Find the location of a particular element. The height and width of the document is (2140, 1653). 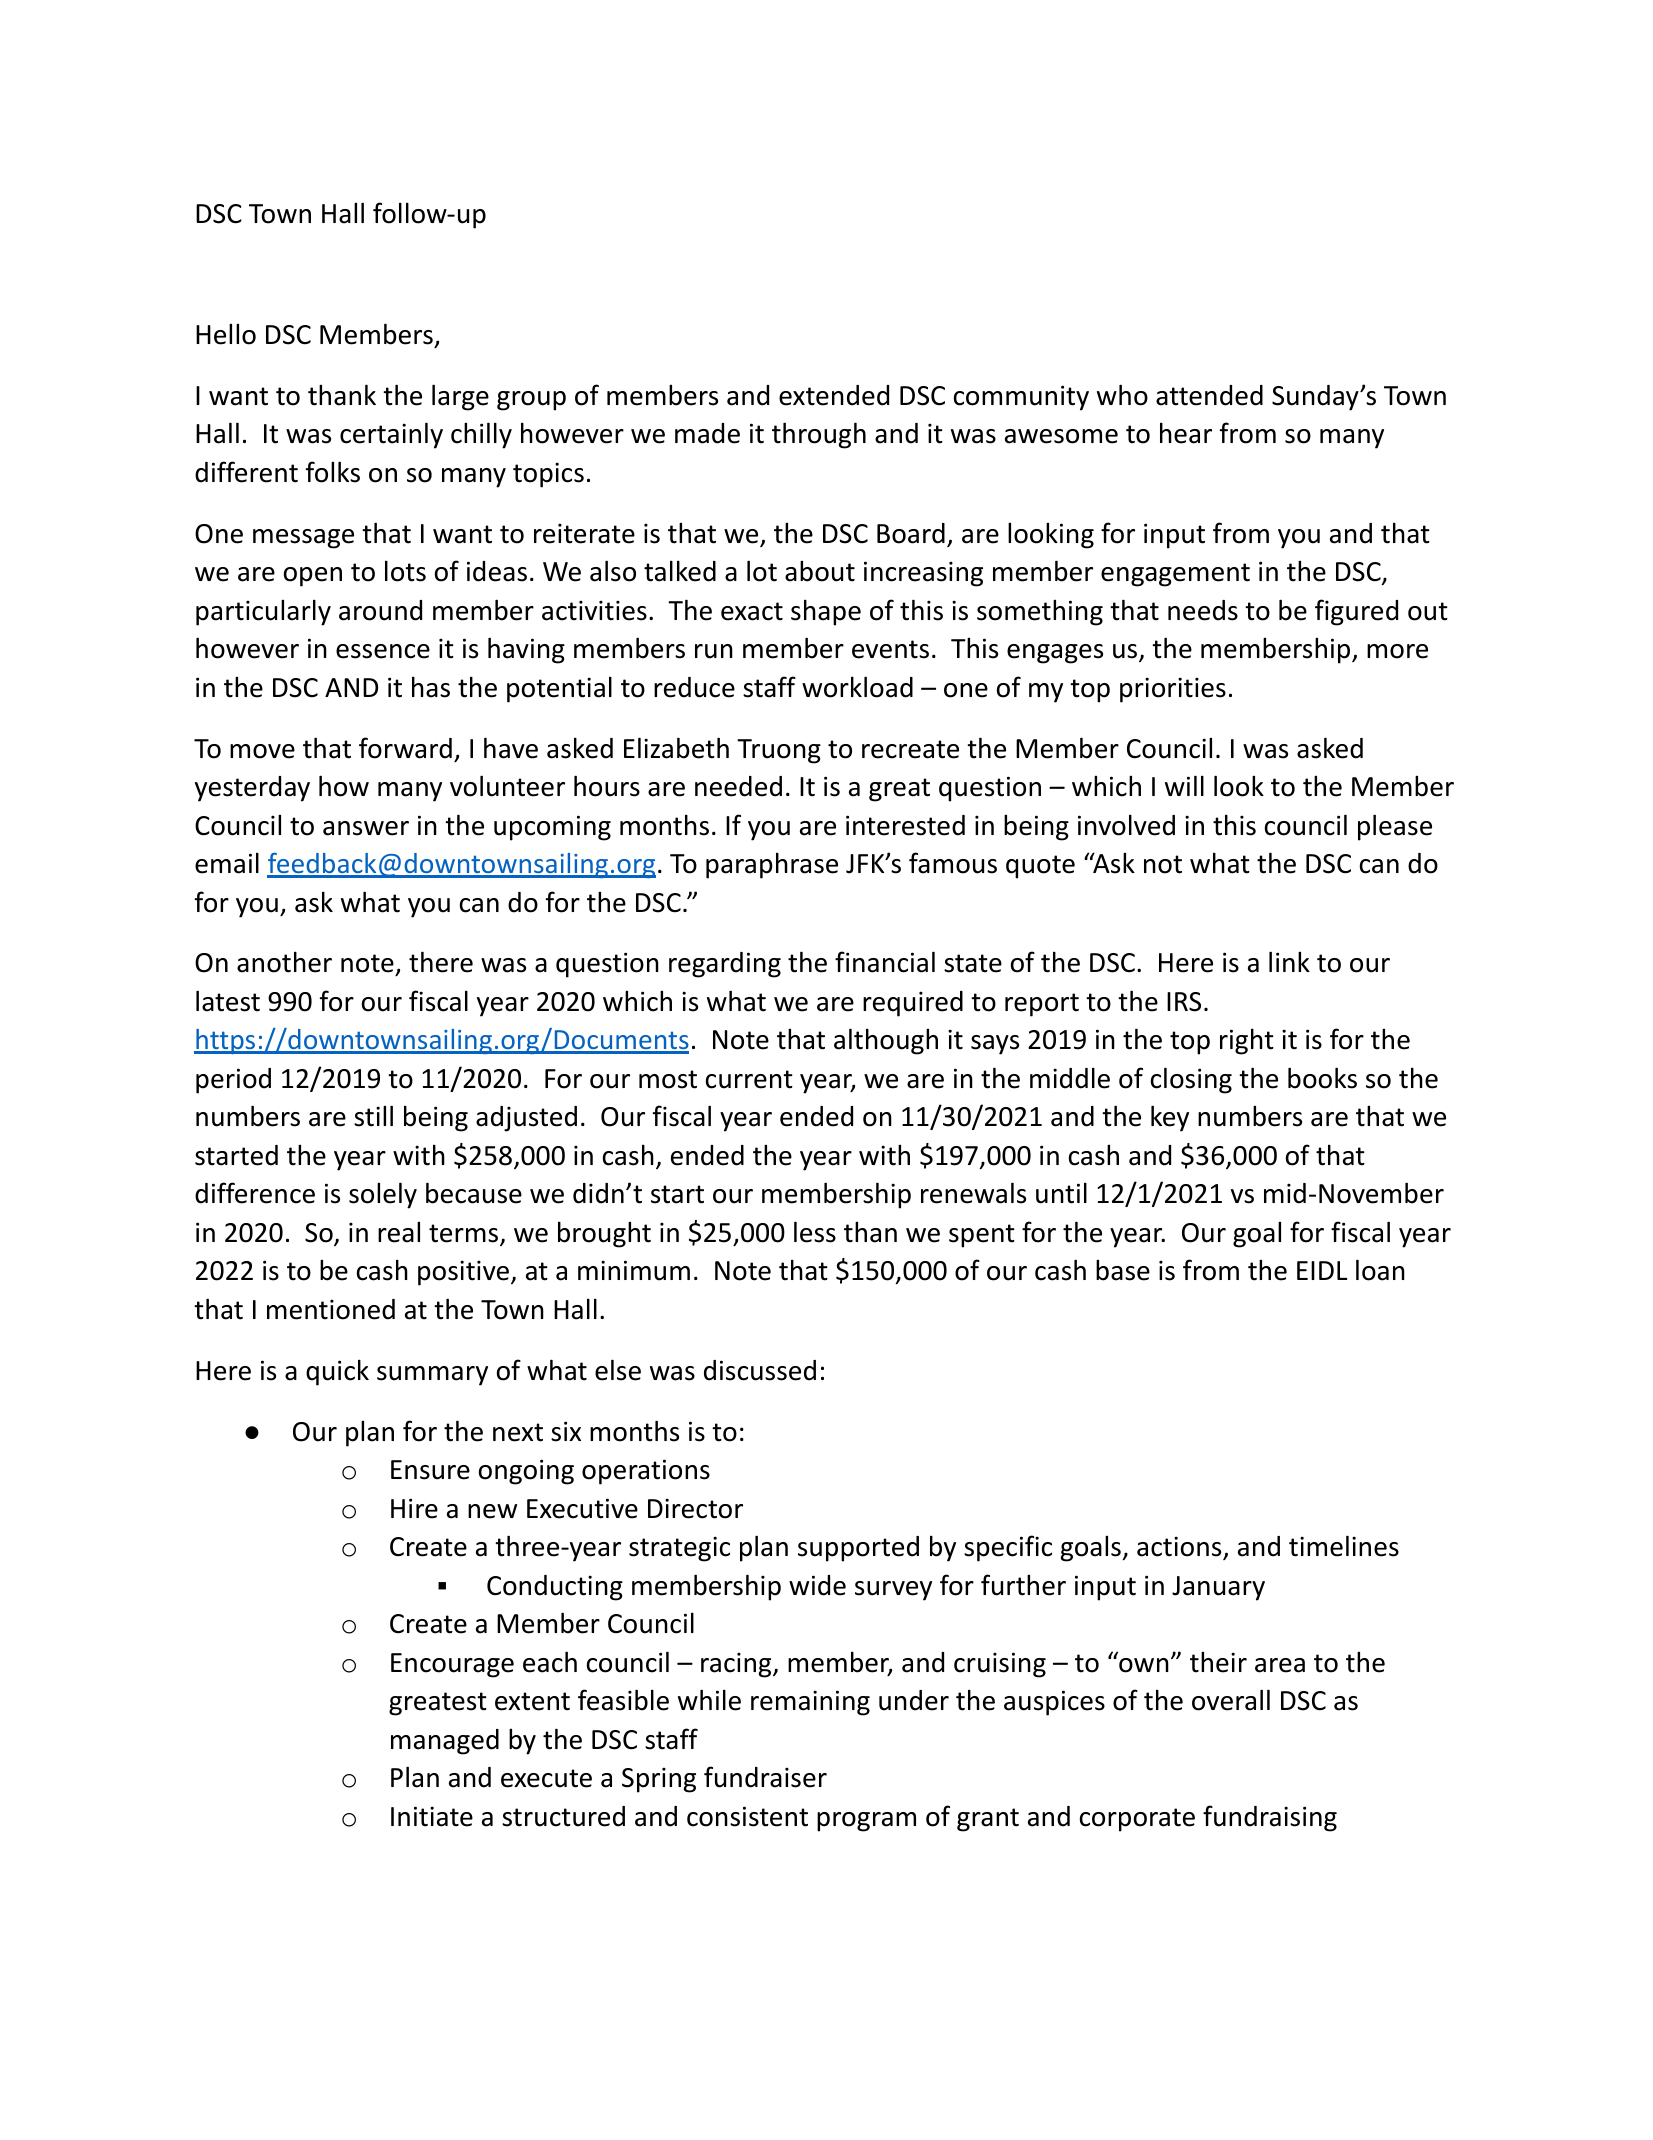

paraphrase is located at coordinates (772, 865).
